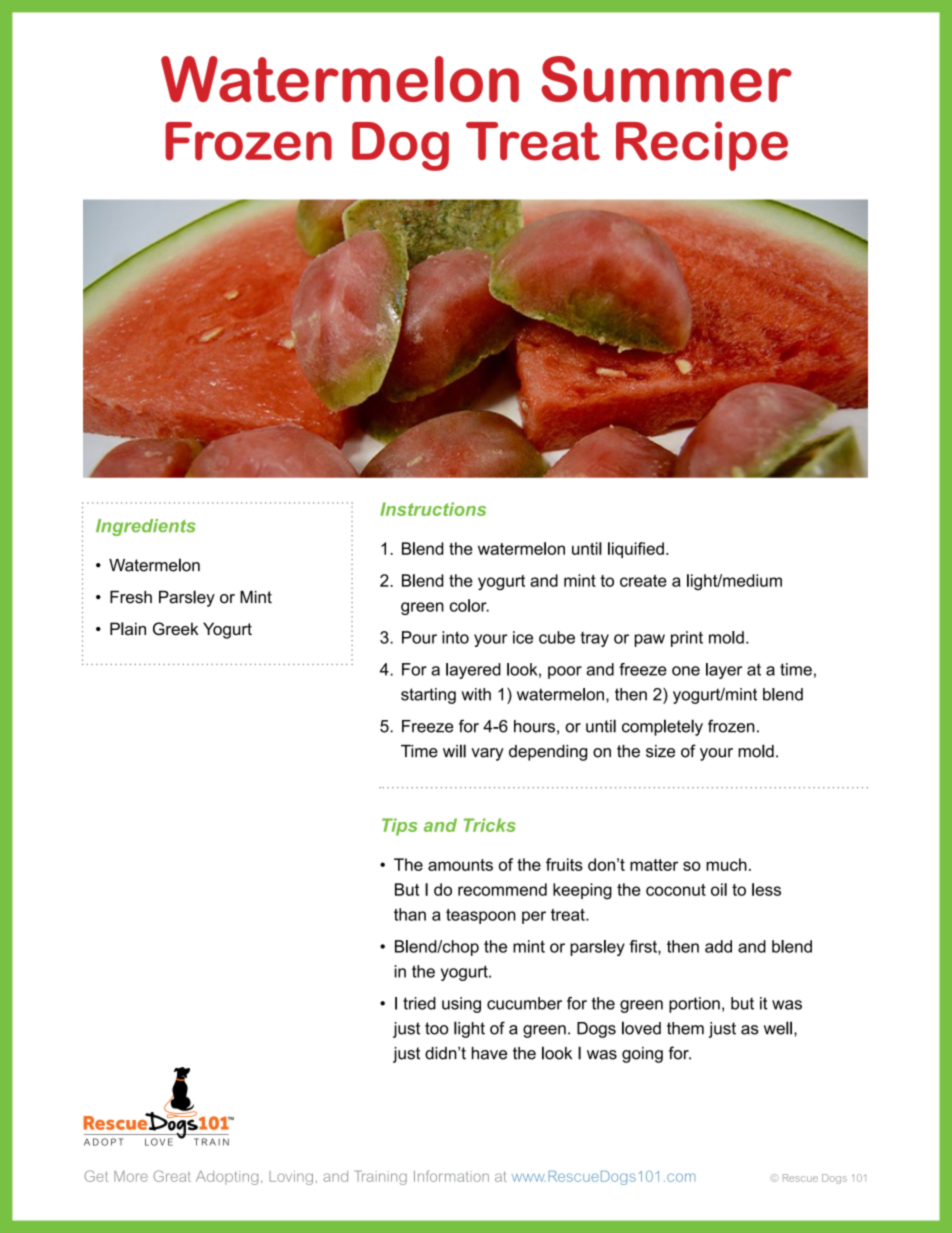 The width and height of the page is (952, 1233). Describe the element at coordinates (172, 1176) in the page. I see `Great` at that location.
